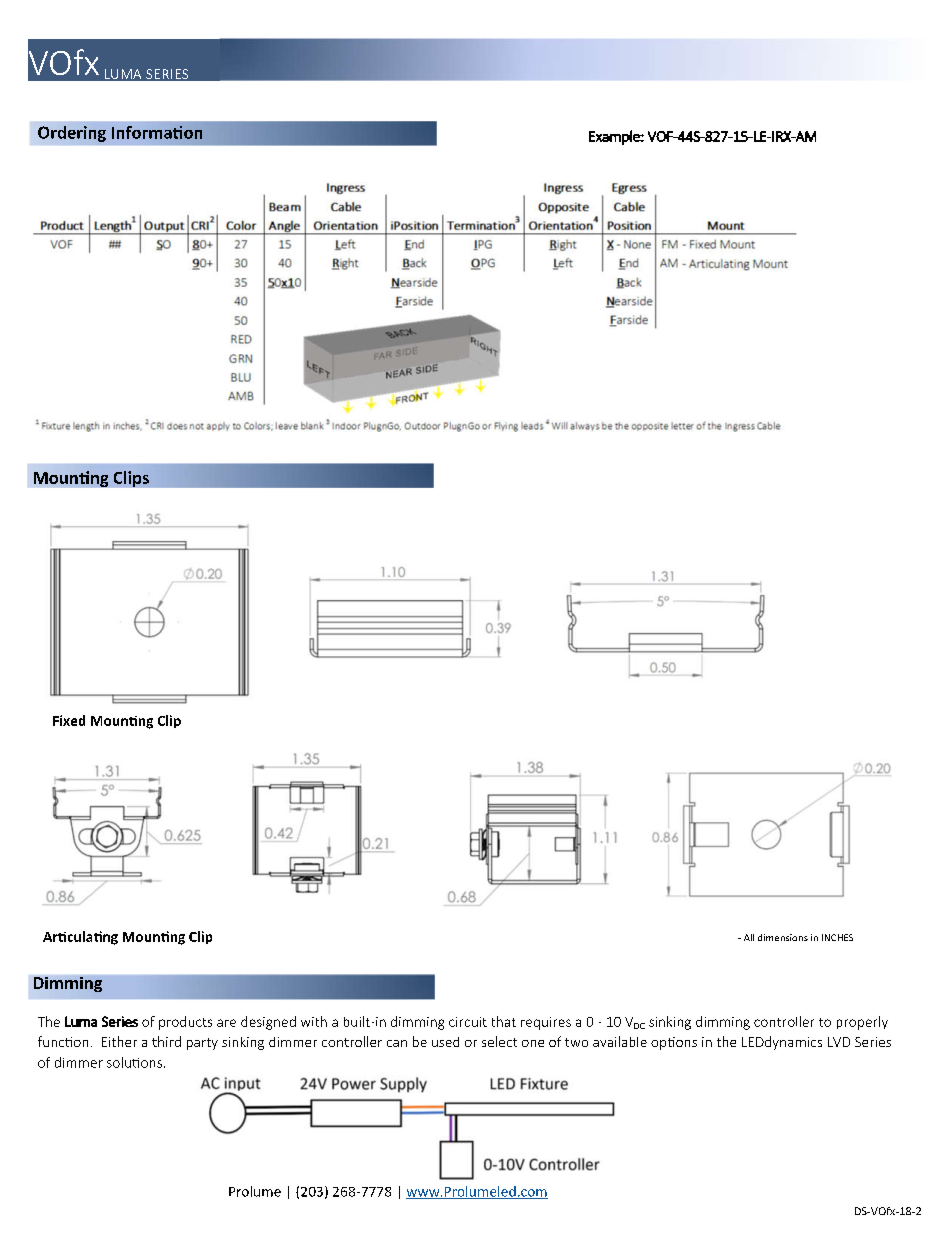 This image has width=952, height=1233. Describe the element at coordinates (166, 1041) in the image. I see `third` at that location.
